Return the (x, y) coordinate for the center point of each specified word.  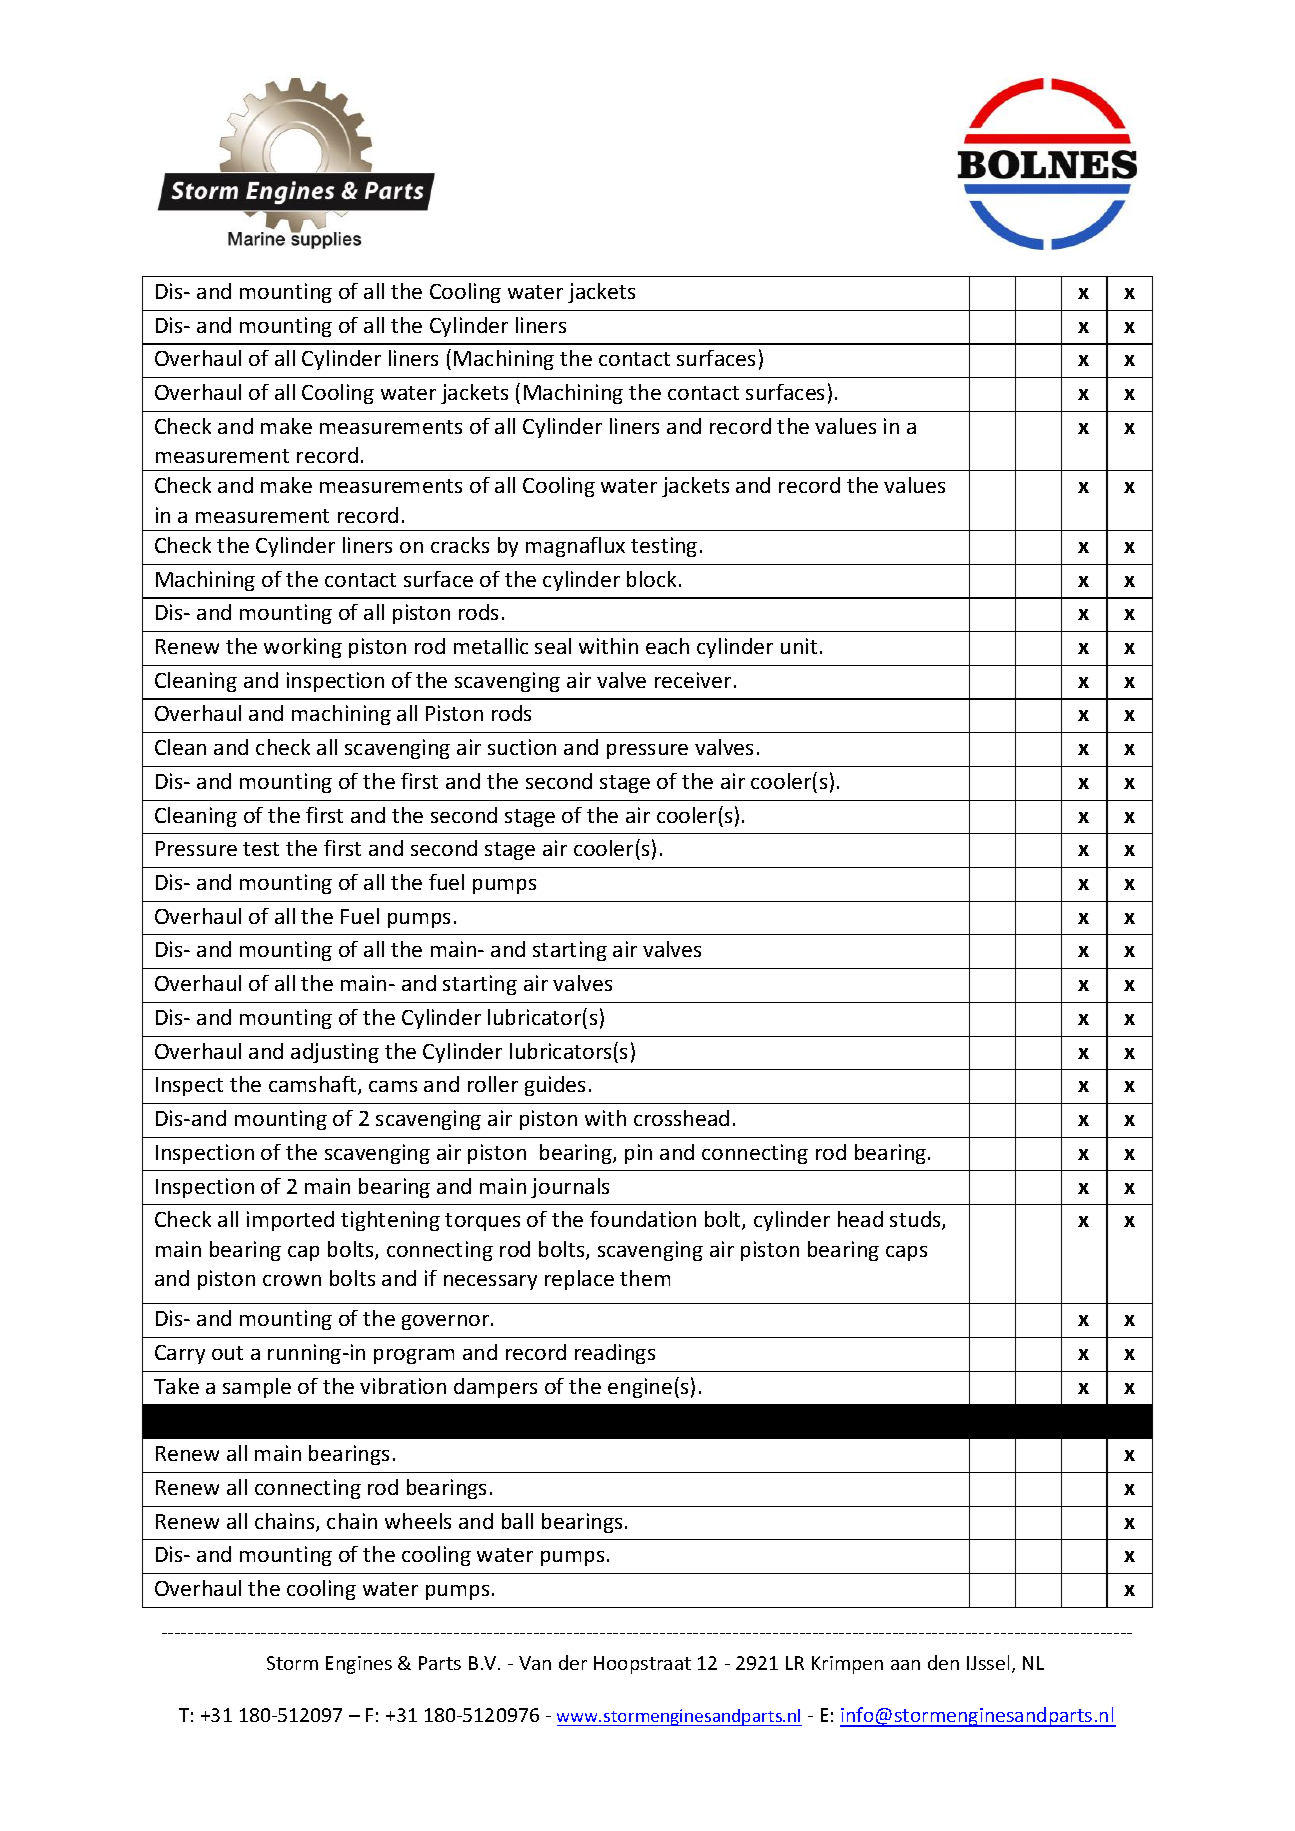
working (303, 648)
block (651, 579)
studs (916, 1220)
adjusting (335, 1053)
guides (555, 1086)
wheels (418, 1521)
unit (799, 646)
